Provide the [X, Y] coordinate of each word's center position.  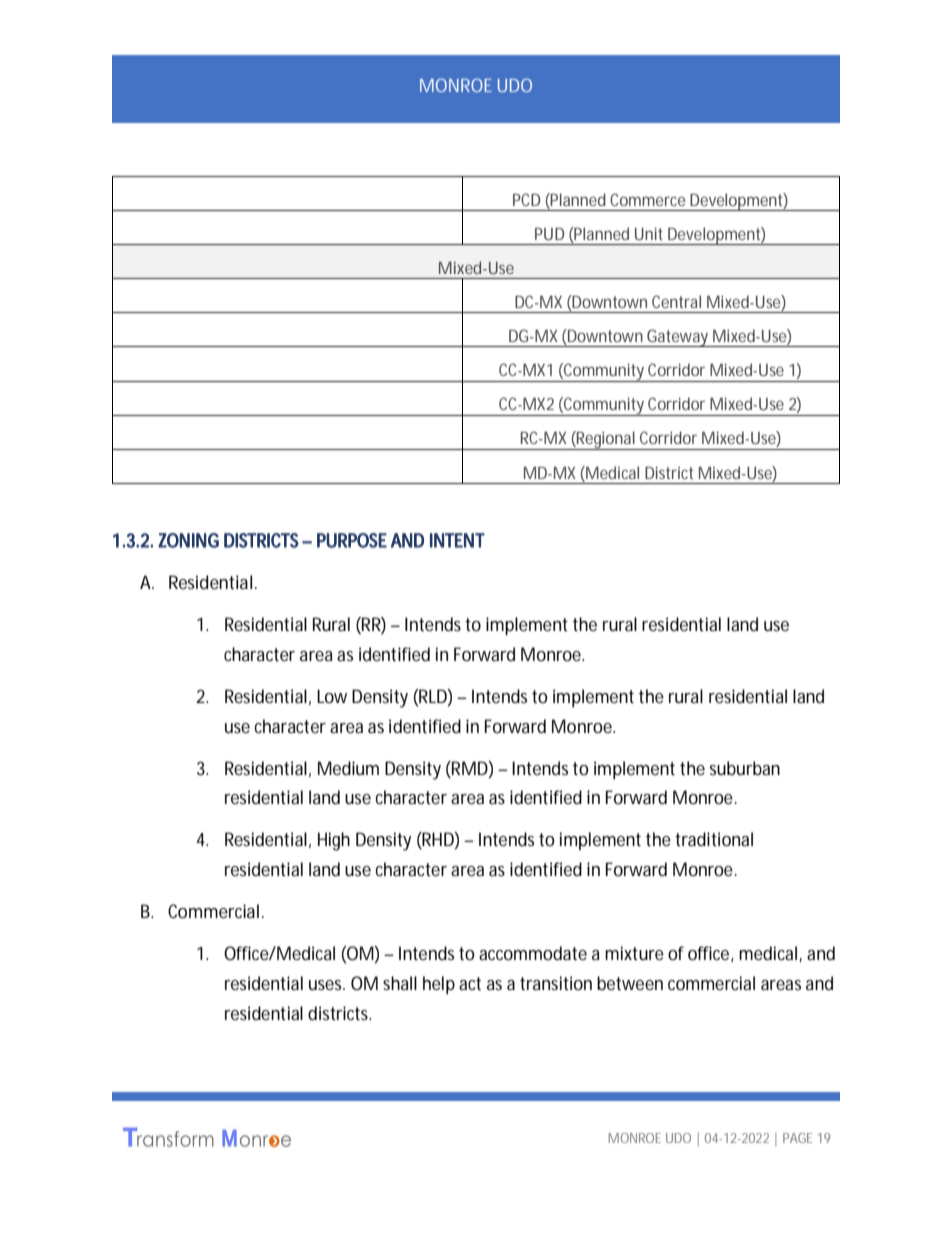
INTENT [457, 540]
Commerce [647, 199]
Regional [606, 440]
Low [332, 696]
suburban [745, 768]
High [334, 841]
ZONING [188, 540]
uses [327, 985]
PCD [526, 199]
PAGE [797, 1138]
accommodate [533, 953]
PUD [549, 234]
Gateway [678, 338]
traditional [714, 839]
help [439, 985]
